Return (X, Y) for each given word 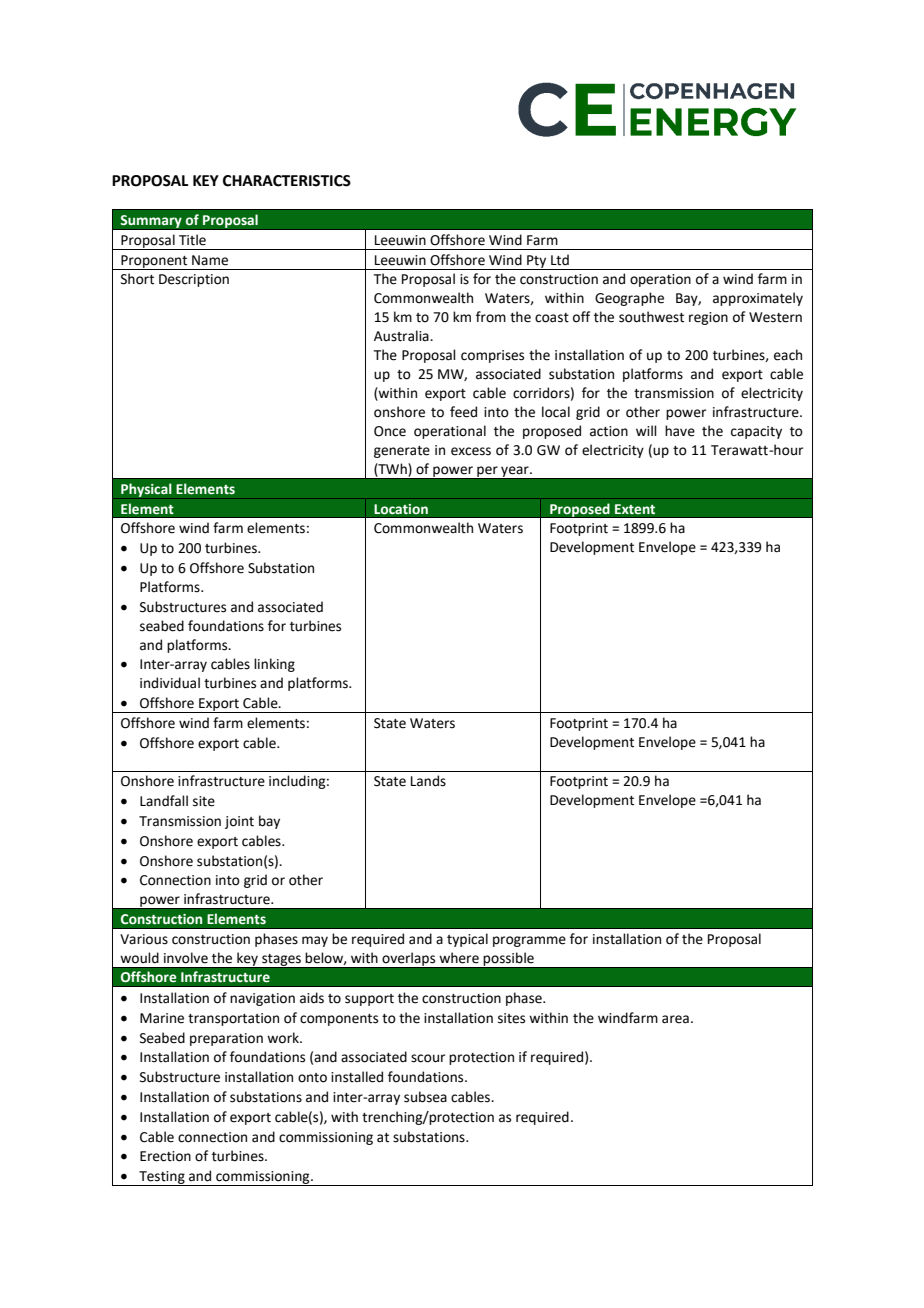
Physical (146, 490)
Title (192, 240)
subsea (425, 1097)
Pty (537, 262)
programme (529, 941)
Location (401, 509)
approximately (758, 299)
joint (239, 822)
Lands (428, 781)
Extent (635, 509)
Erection (165, 1156)
